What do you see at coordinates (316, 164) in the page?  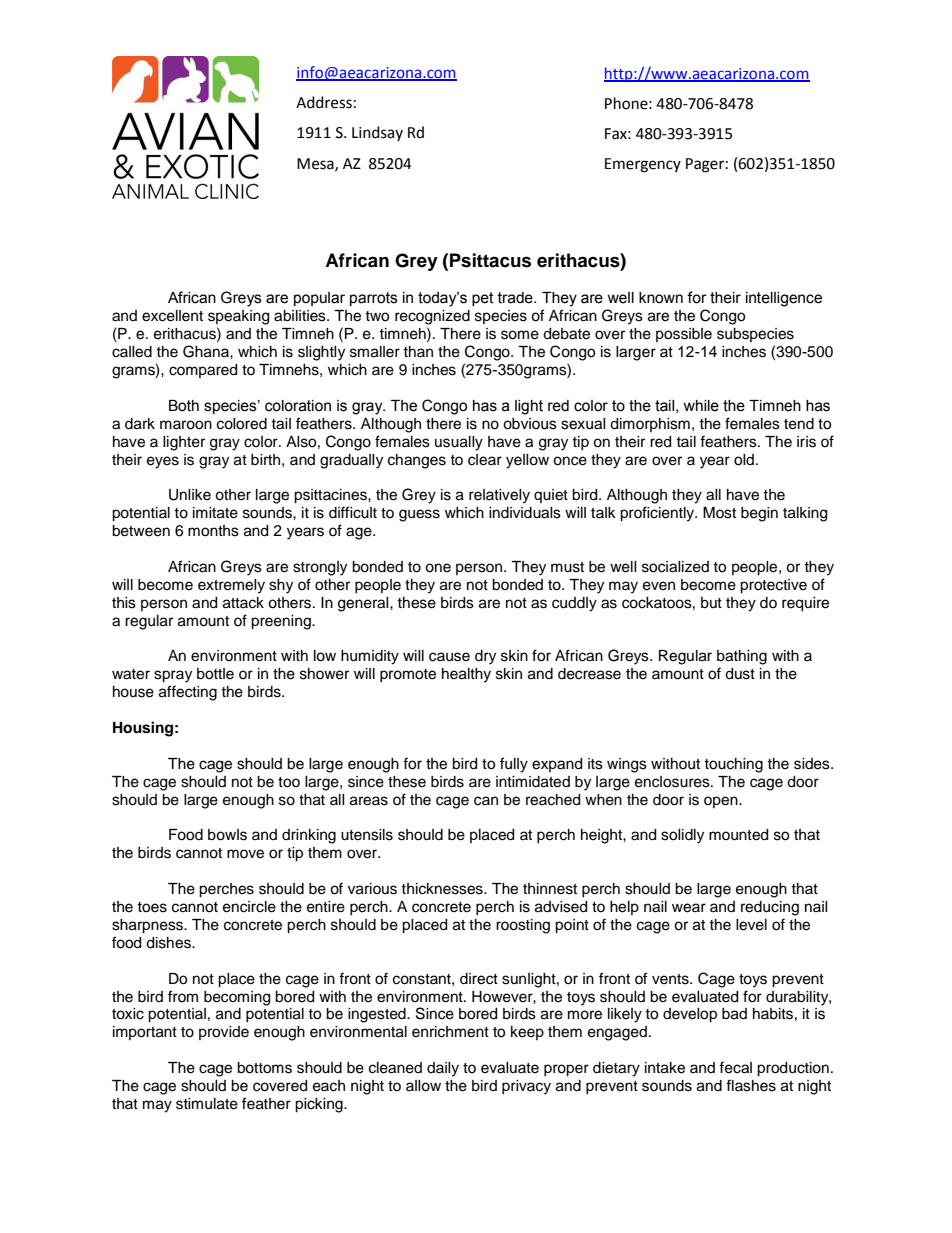 I see `Mesa` at bounding box center [316, 164].
